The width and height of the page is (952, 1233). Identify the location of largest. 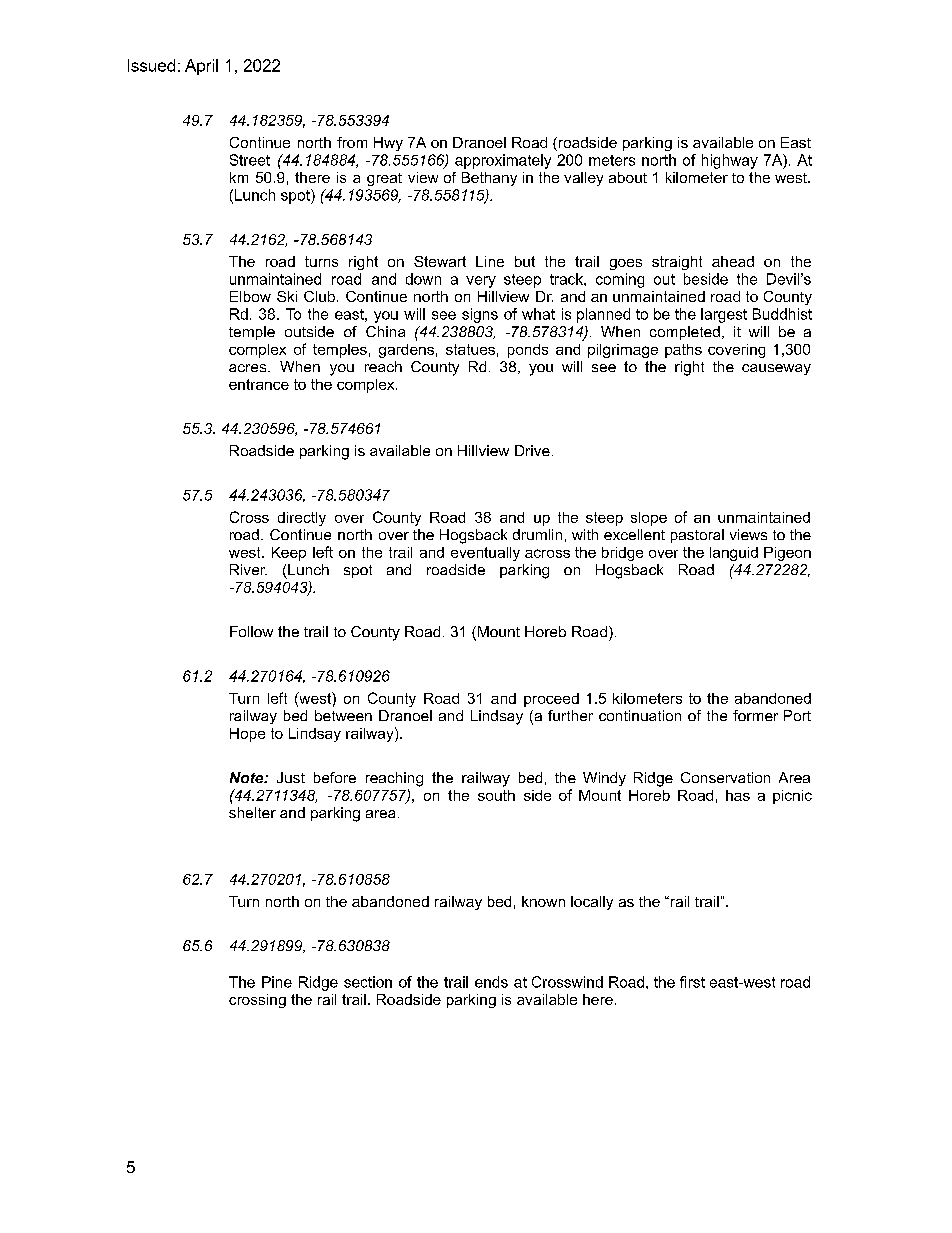
(724, 315).
